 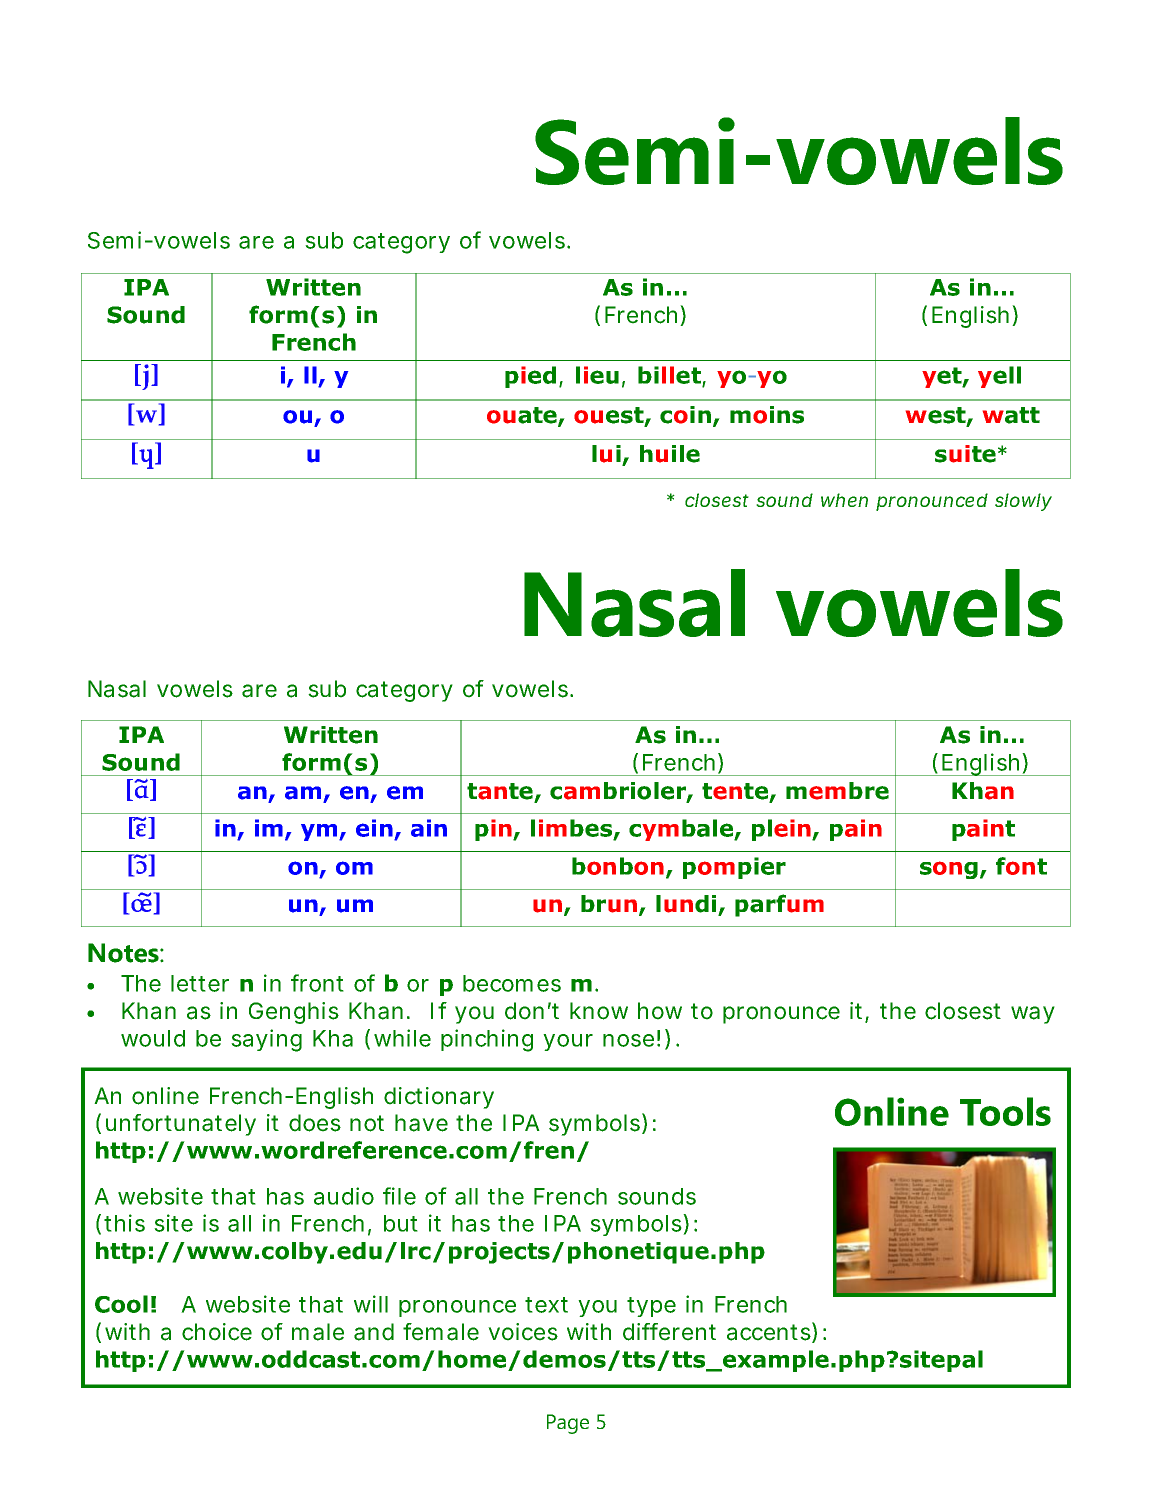 What do you see at coordinates (266, 1040) in the page?
I see `saying` at bounding box center [266, 1040].
